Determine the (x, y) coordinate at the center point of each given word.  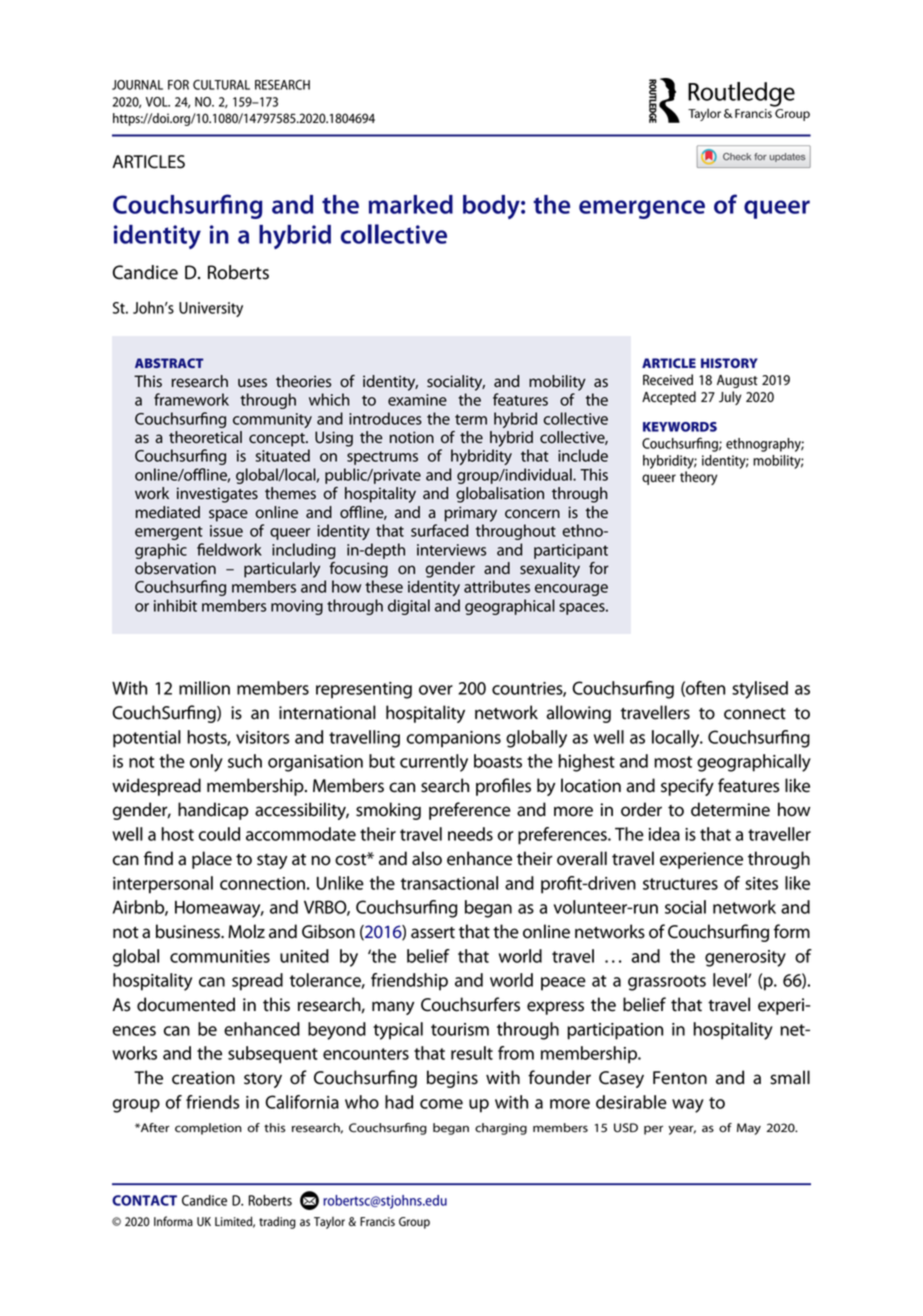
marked (411, 204)
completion (208, 1129)
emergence (642, 209)
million (204, 688)
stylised (760, 690)
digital (409, 607)
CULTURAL (221, 85)
